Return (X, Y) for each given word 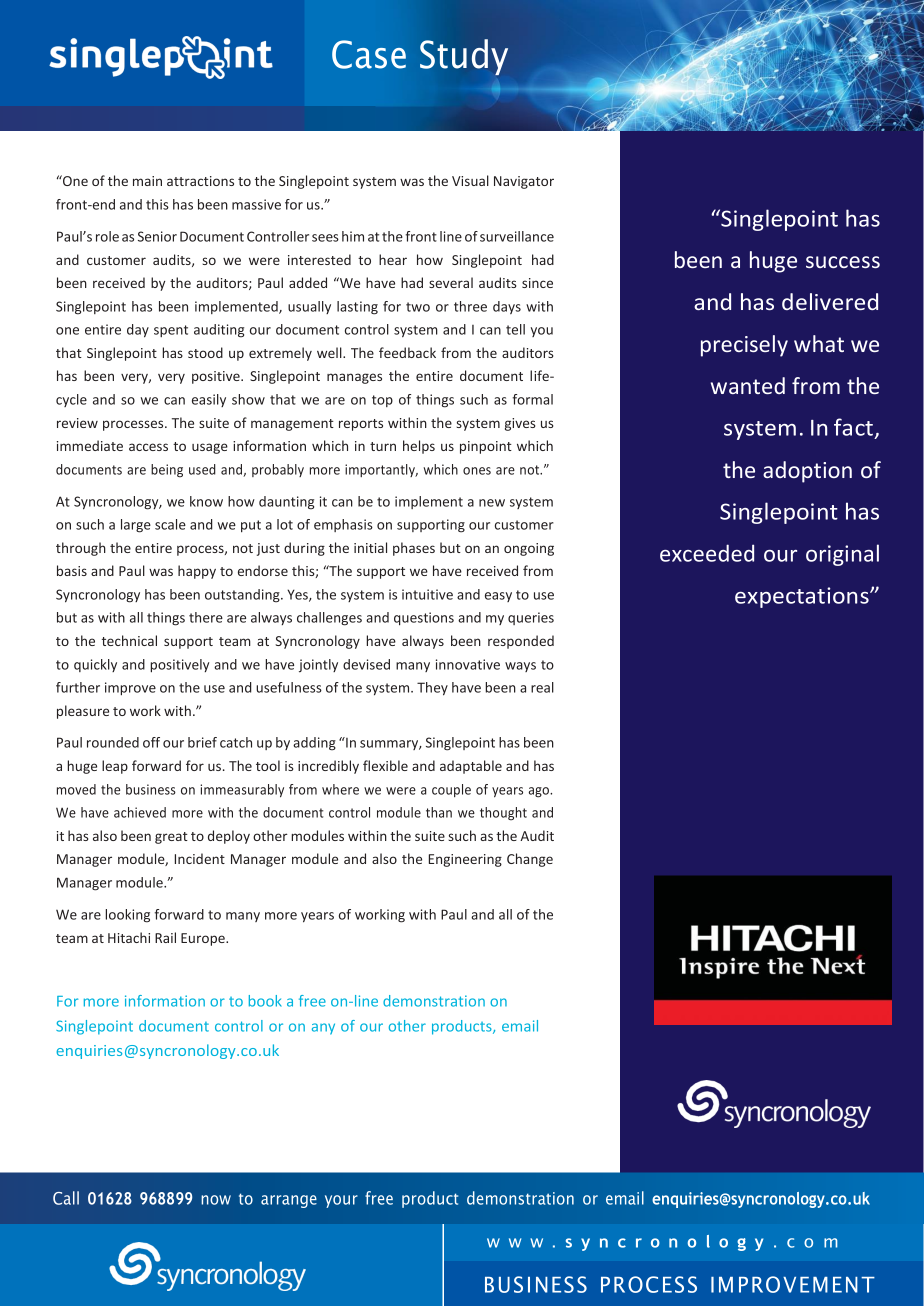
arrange (289, 1201)
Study (464, 57)
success (843, 262)
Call (66, 1198)
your (341, 1201)
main (147, 181)
